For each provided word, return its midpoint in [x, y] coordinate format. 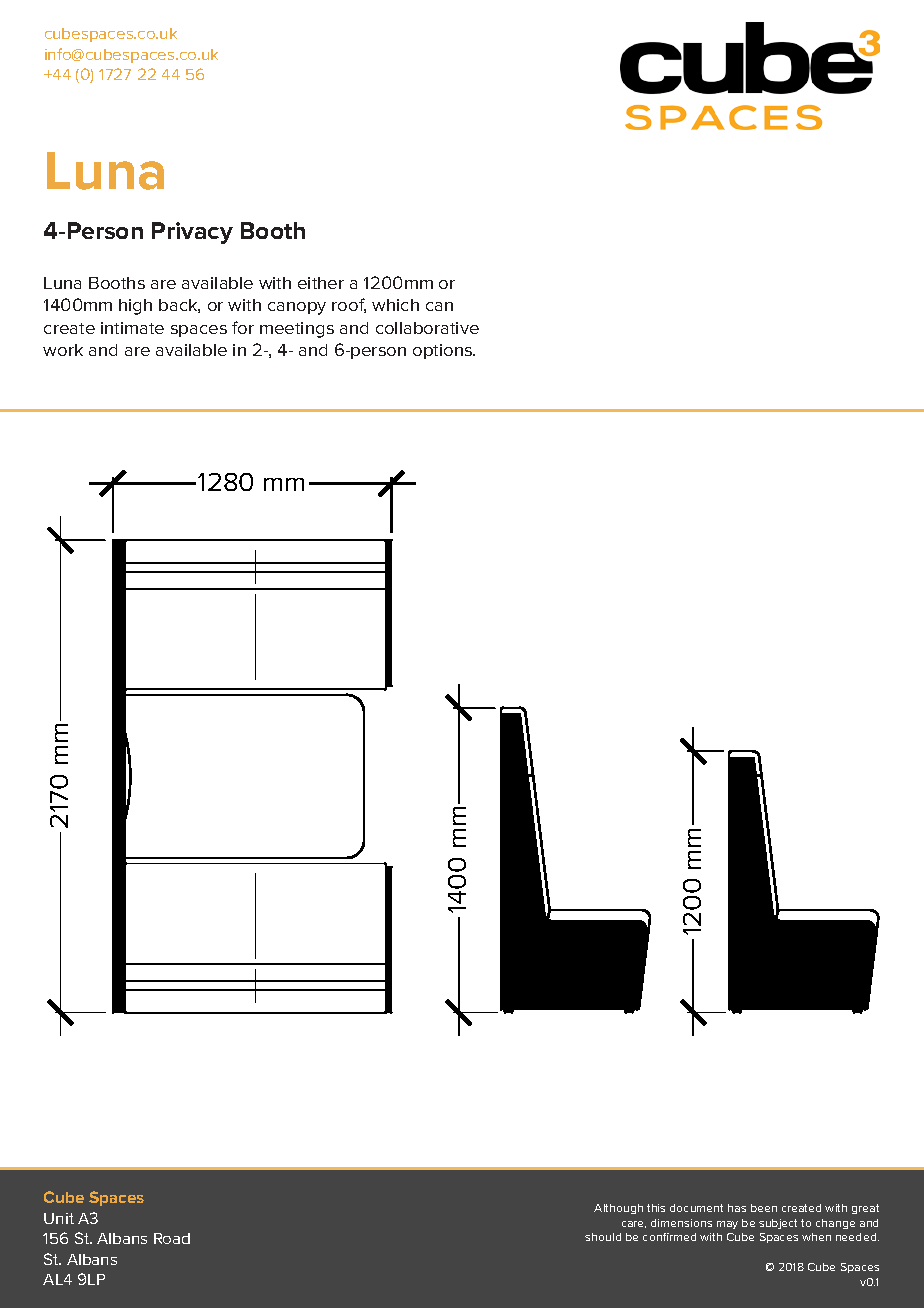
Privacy [192, 233]
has [737, 1208]
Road [172, 1238]
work [63, 350]
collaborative [427, 328]
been [764, 1208]
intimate [132, 328]
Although [618, 1209]
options [444, 351]
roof [349, 305]
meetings [297, 330]
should [603, 1237]
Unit [59, 1218]
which [395, 305]
